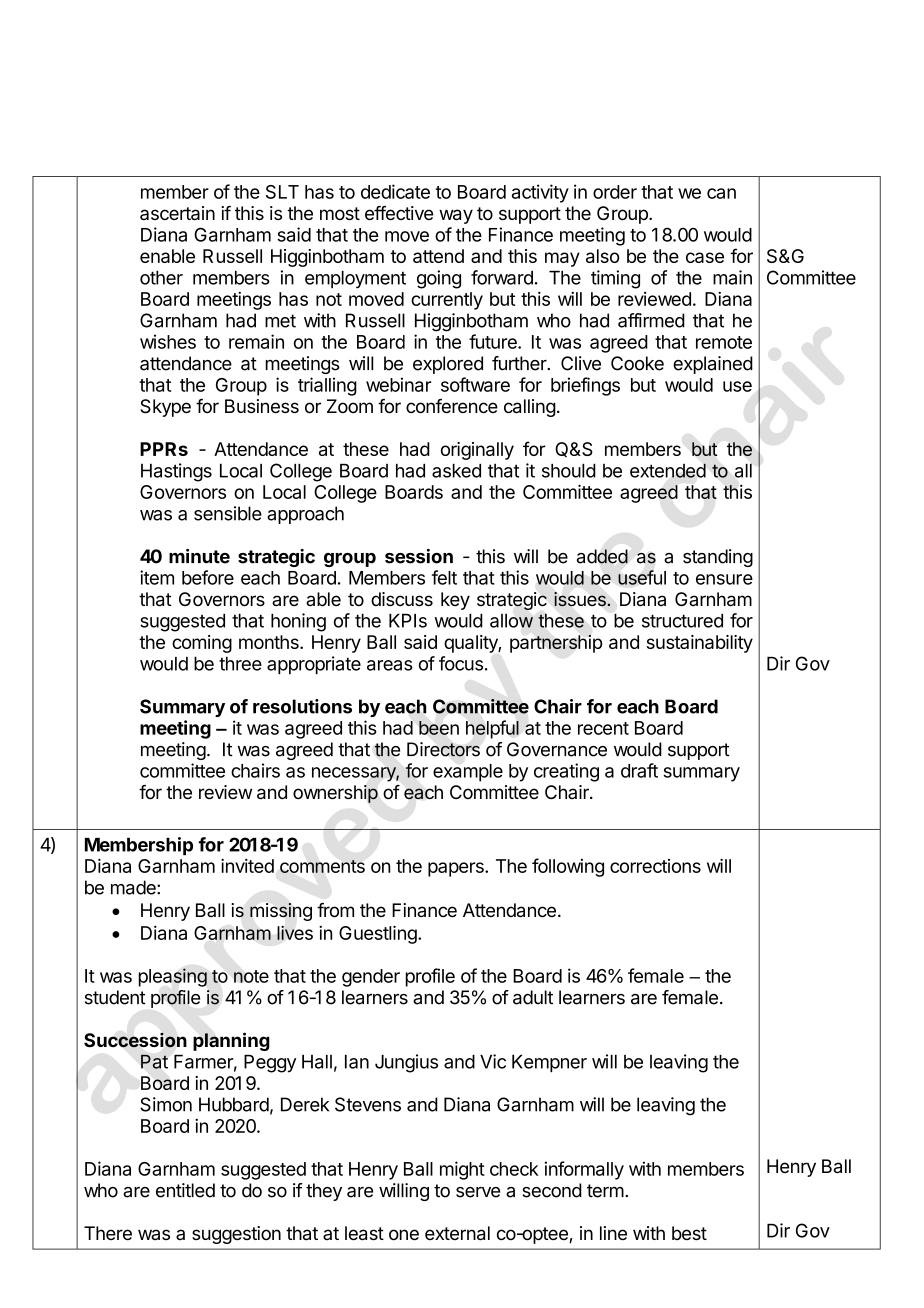 This page has width=924, height=1308. I want to click on effective, so click(399, 213).
